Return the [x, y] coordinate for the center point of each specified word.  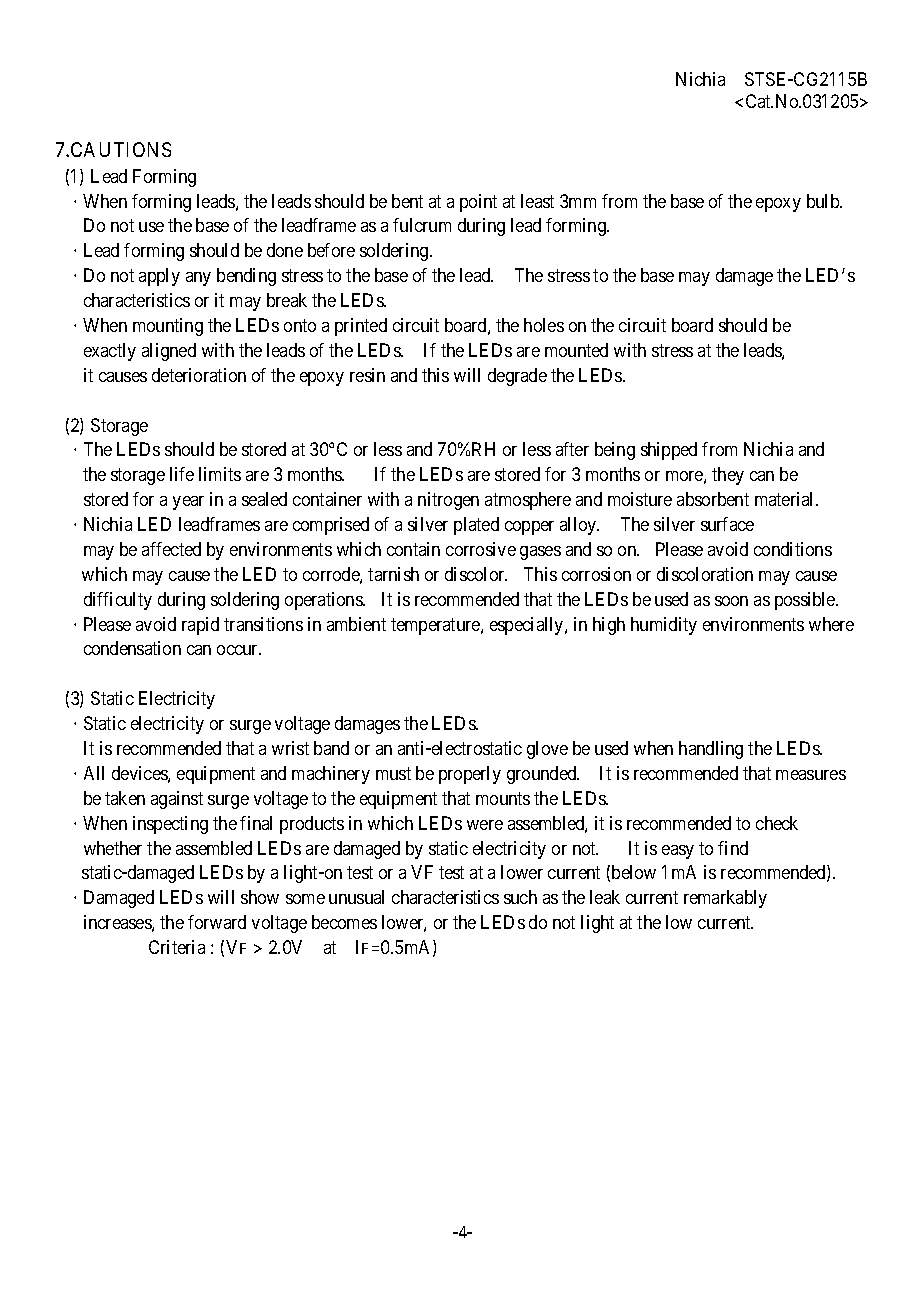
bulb [824, 201]
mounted [576, 350]
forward [217, 922]
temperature [436, 626]
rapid [200, 626]
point [478, 203]
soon [731, 601]
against [177, 800]
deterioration [199, 375]
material [786, 499]
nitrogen [448, 501]
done [285, 250]
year [188, 503]
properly [470, 775]
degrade [517, 377]
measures [811, 775]
